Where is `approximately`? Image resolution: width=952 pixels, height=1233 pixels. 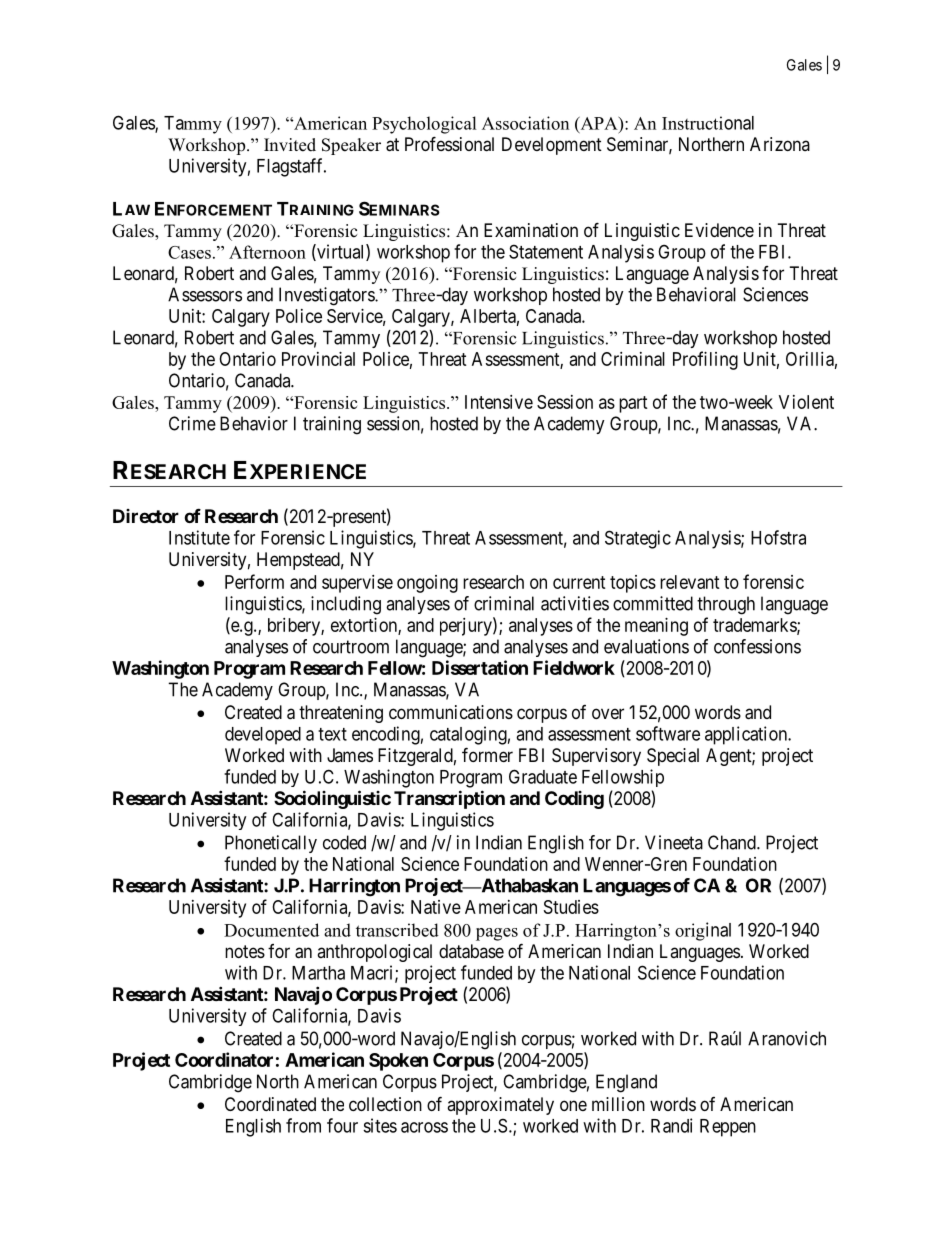
approximately is located at coordinates (500, 1106).
